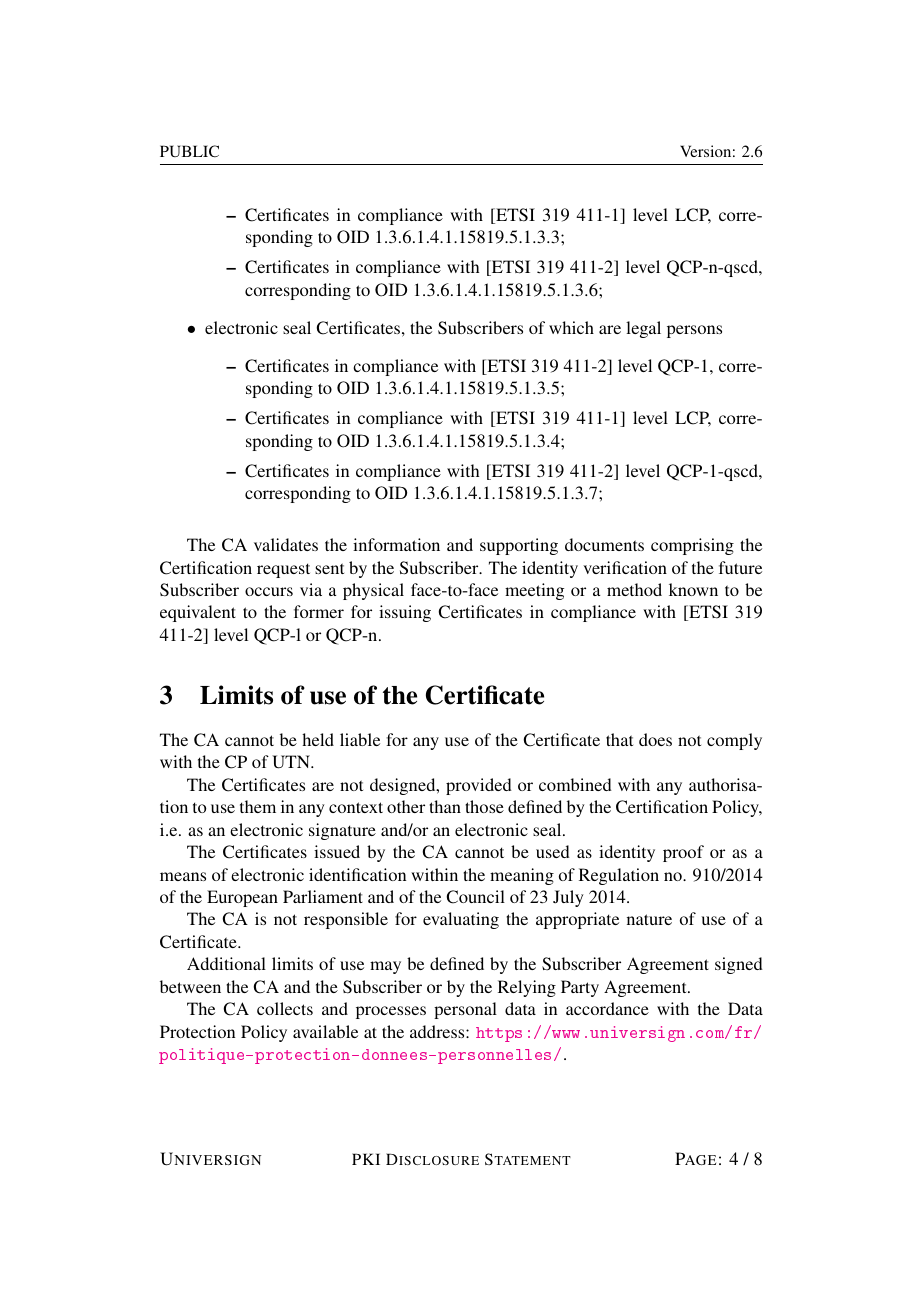  What do you see at coordinates (571, 327) in the screenshot?
I see `which` at bounding box center [571, 327].
